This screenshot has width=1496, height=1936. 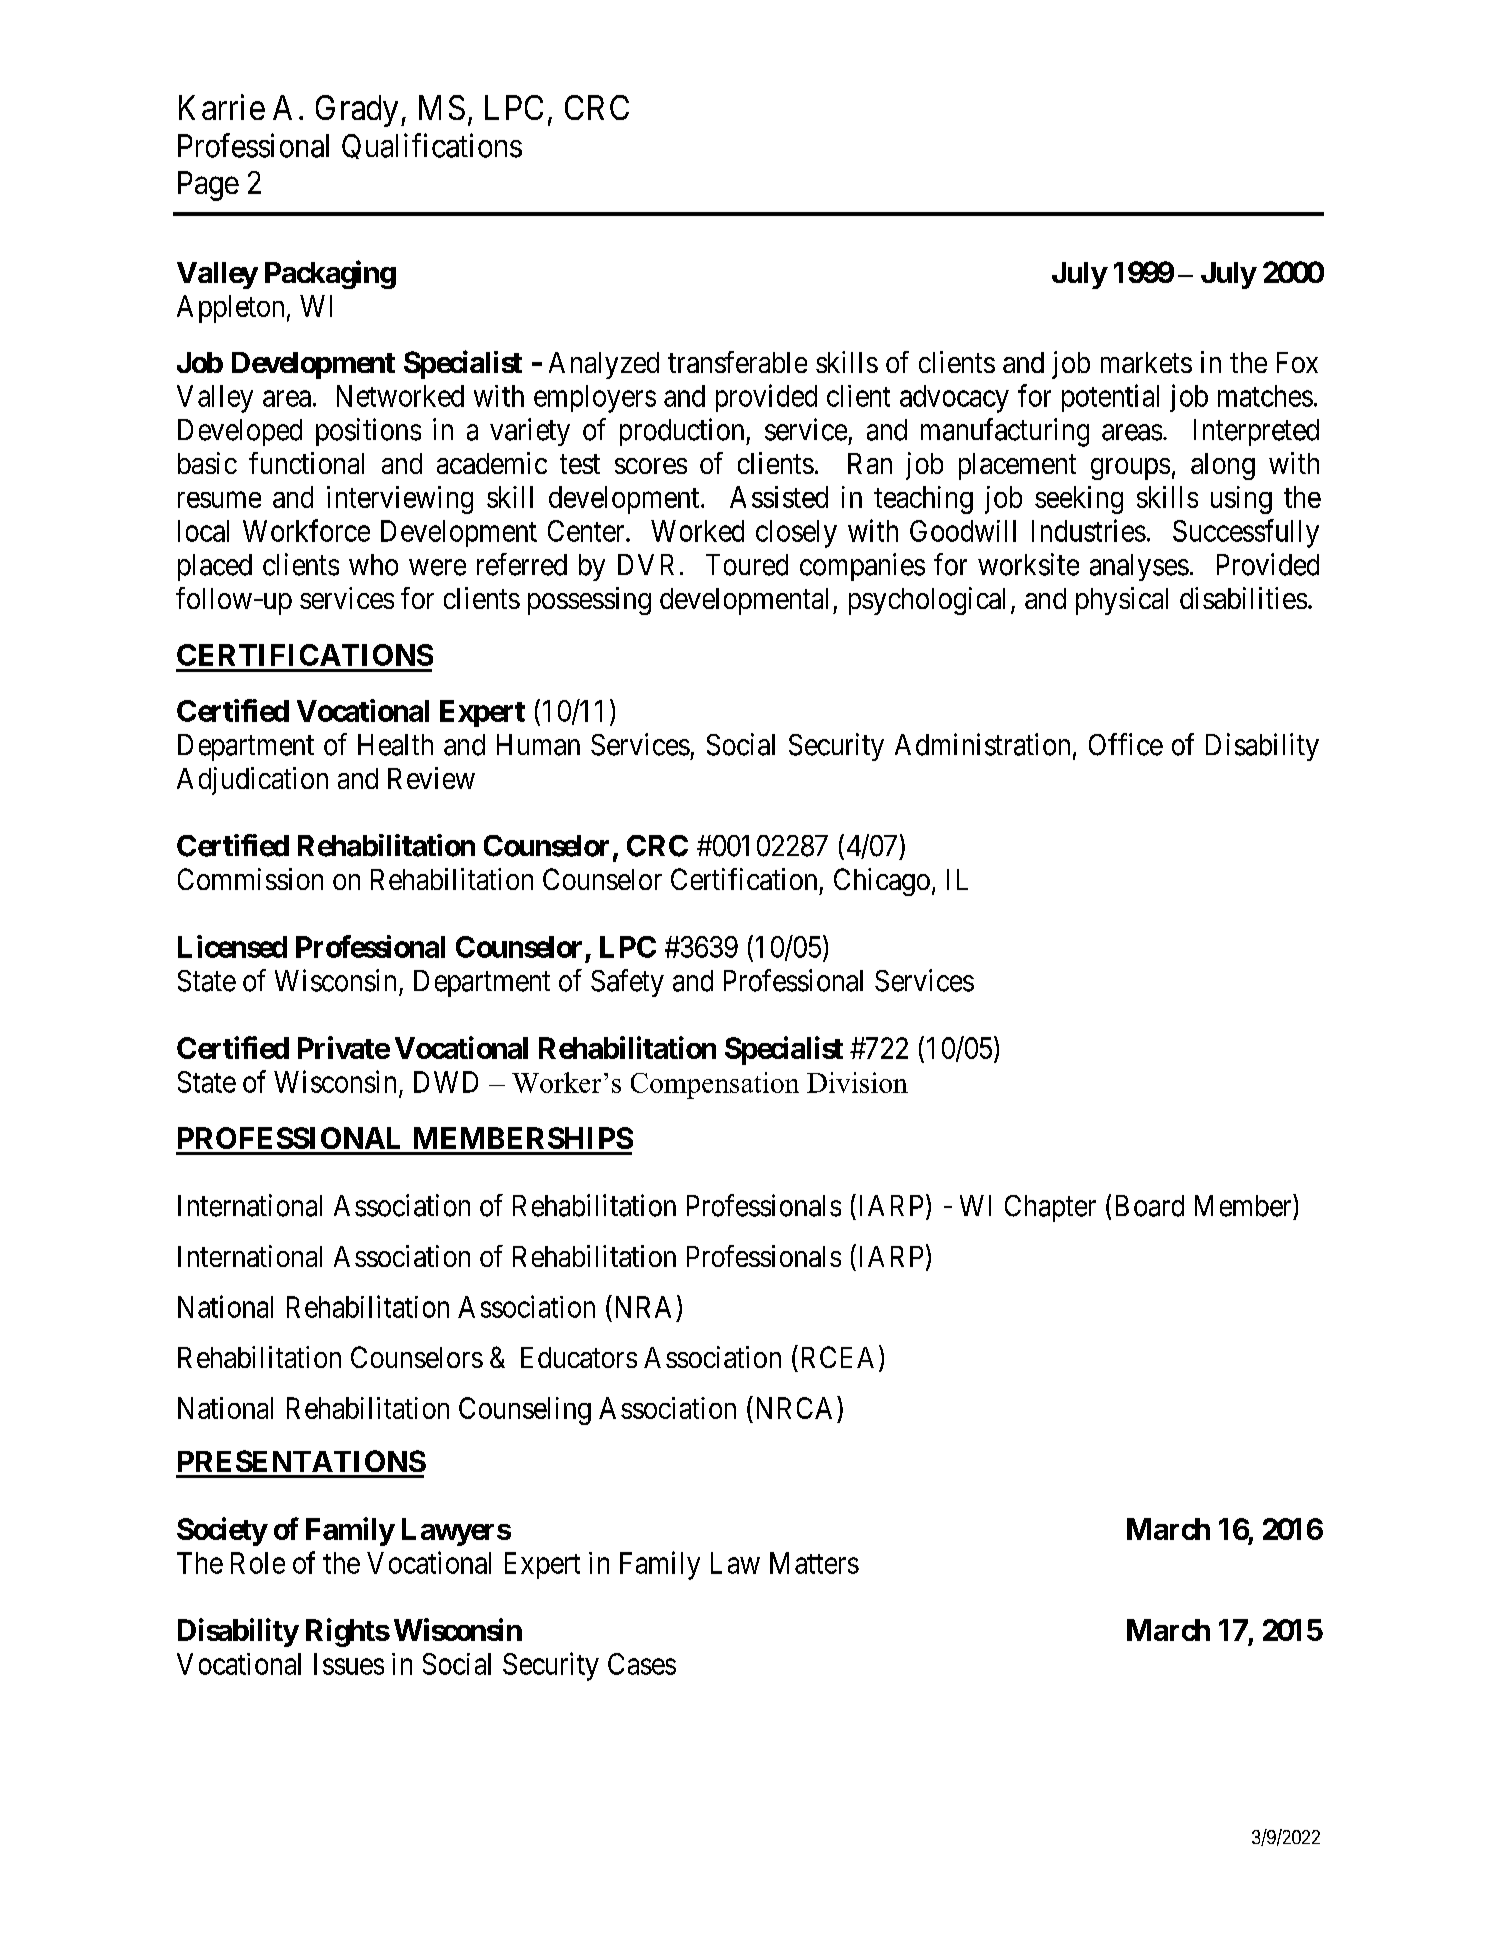 What do you see at coordinates (814, 1563) in the screenshot?
I see `Matters` at bounding box center [814, 1563].
